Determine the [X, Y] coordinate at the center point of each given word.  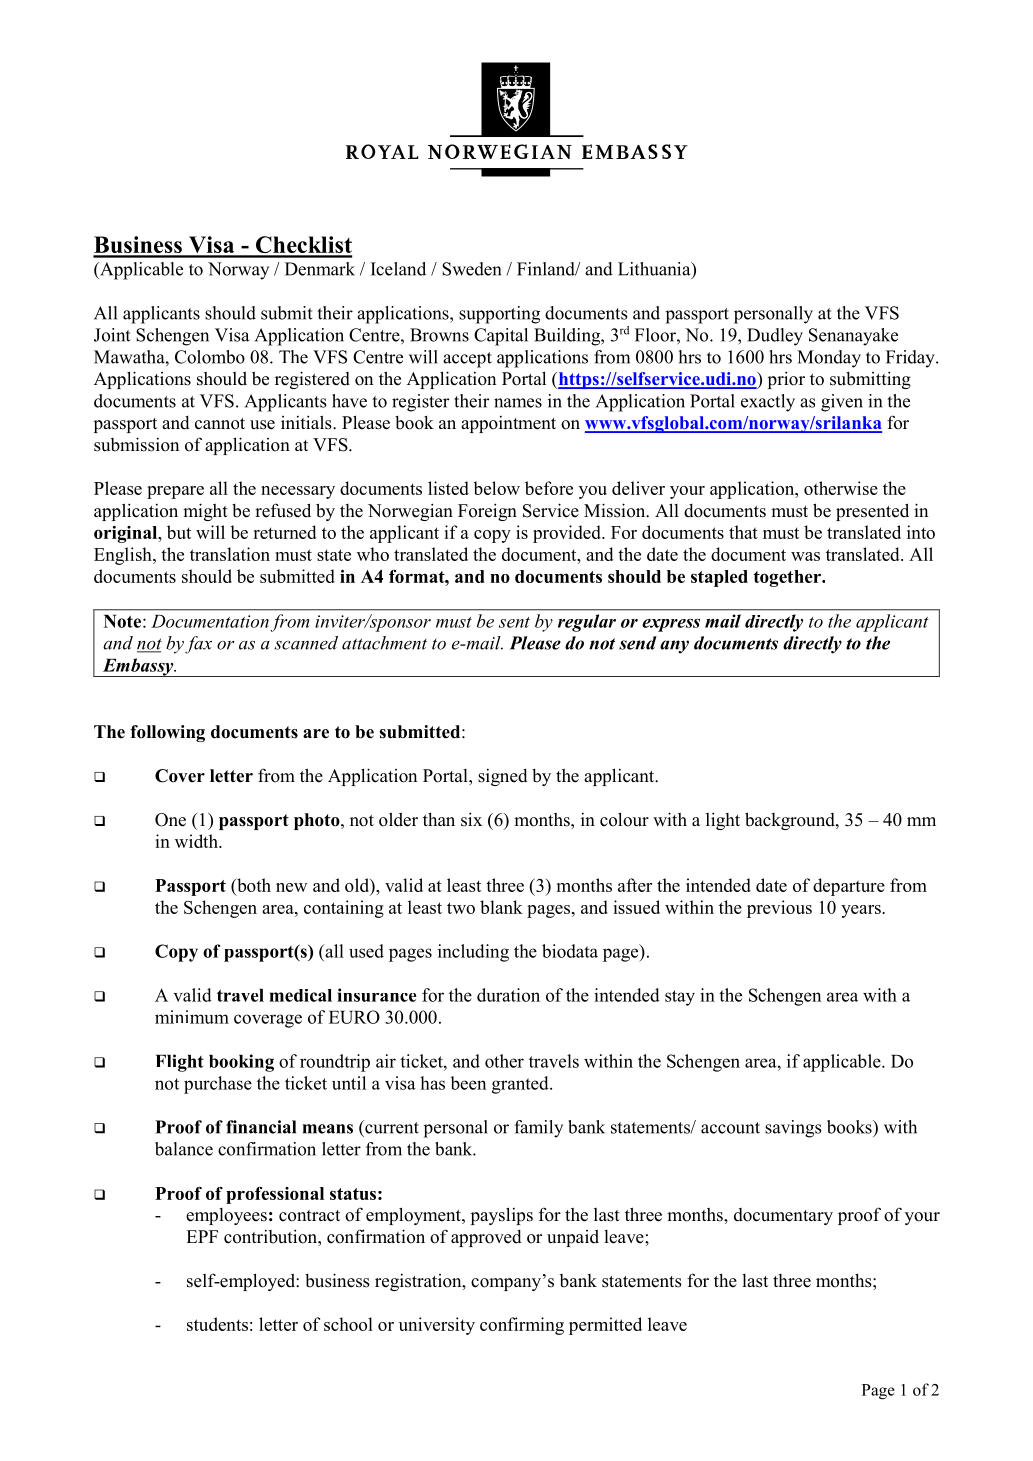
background [791, 821]
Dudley [775, 337]
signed [503, 777]
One [170, 820]
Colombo [210, 357]
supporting [499, 315]
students [217, 1324]
